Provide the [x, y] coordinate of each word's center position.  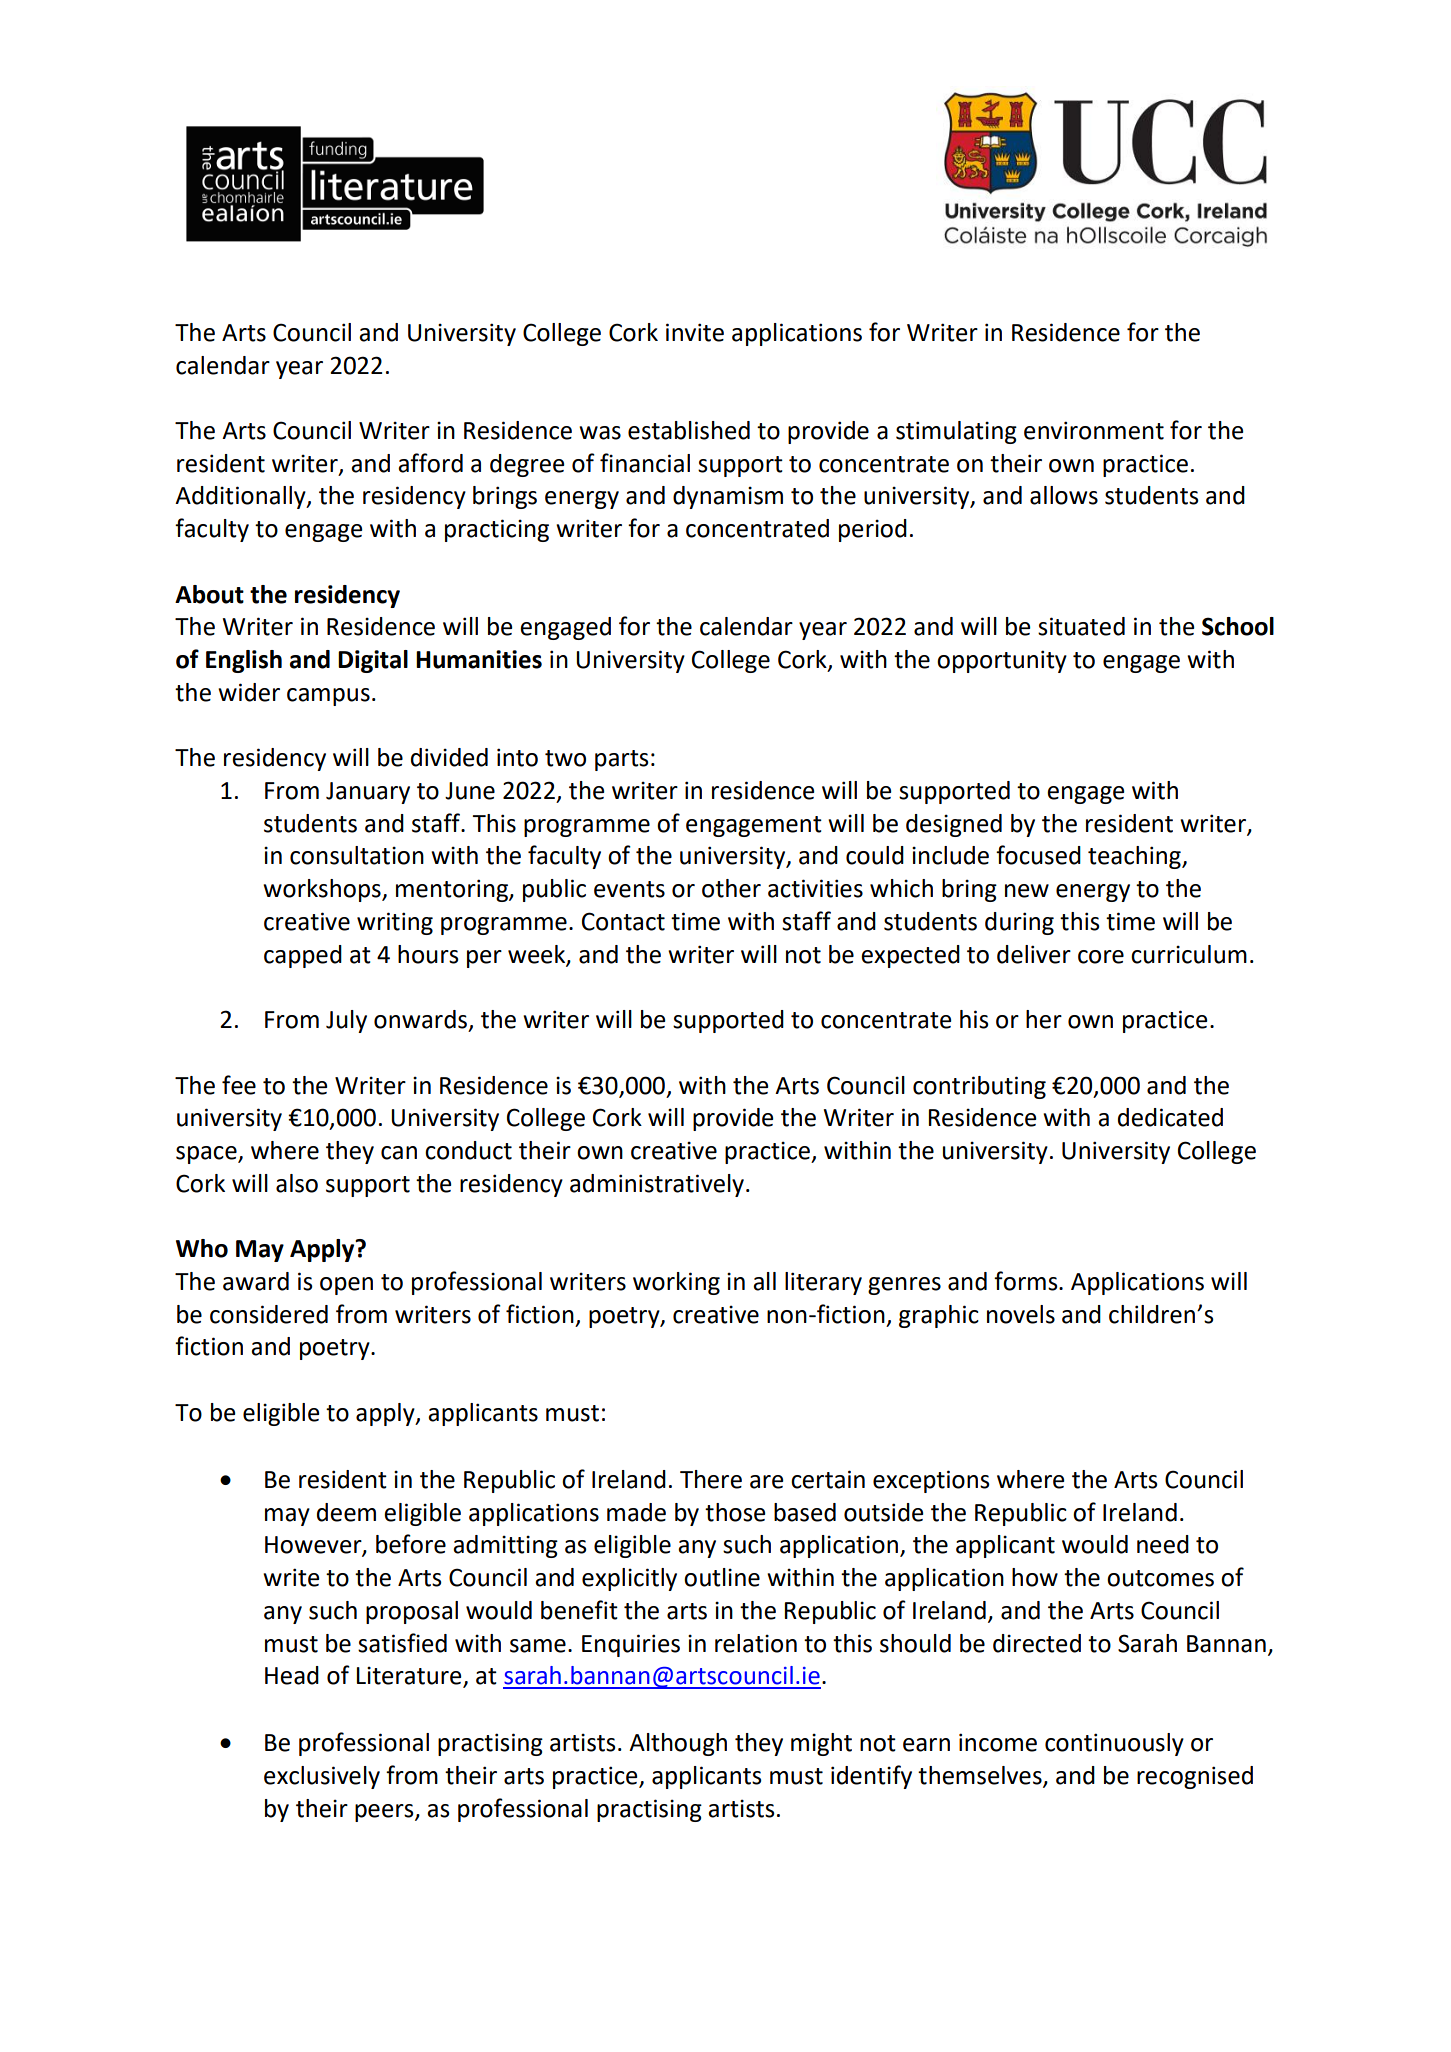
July [346, 1021]
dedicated [1170, 1117]
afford [430, 463]
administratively [658, 1185]
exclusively [322, 1777]
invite [695, 332]
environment [1094, 430]
